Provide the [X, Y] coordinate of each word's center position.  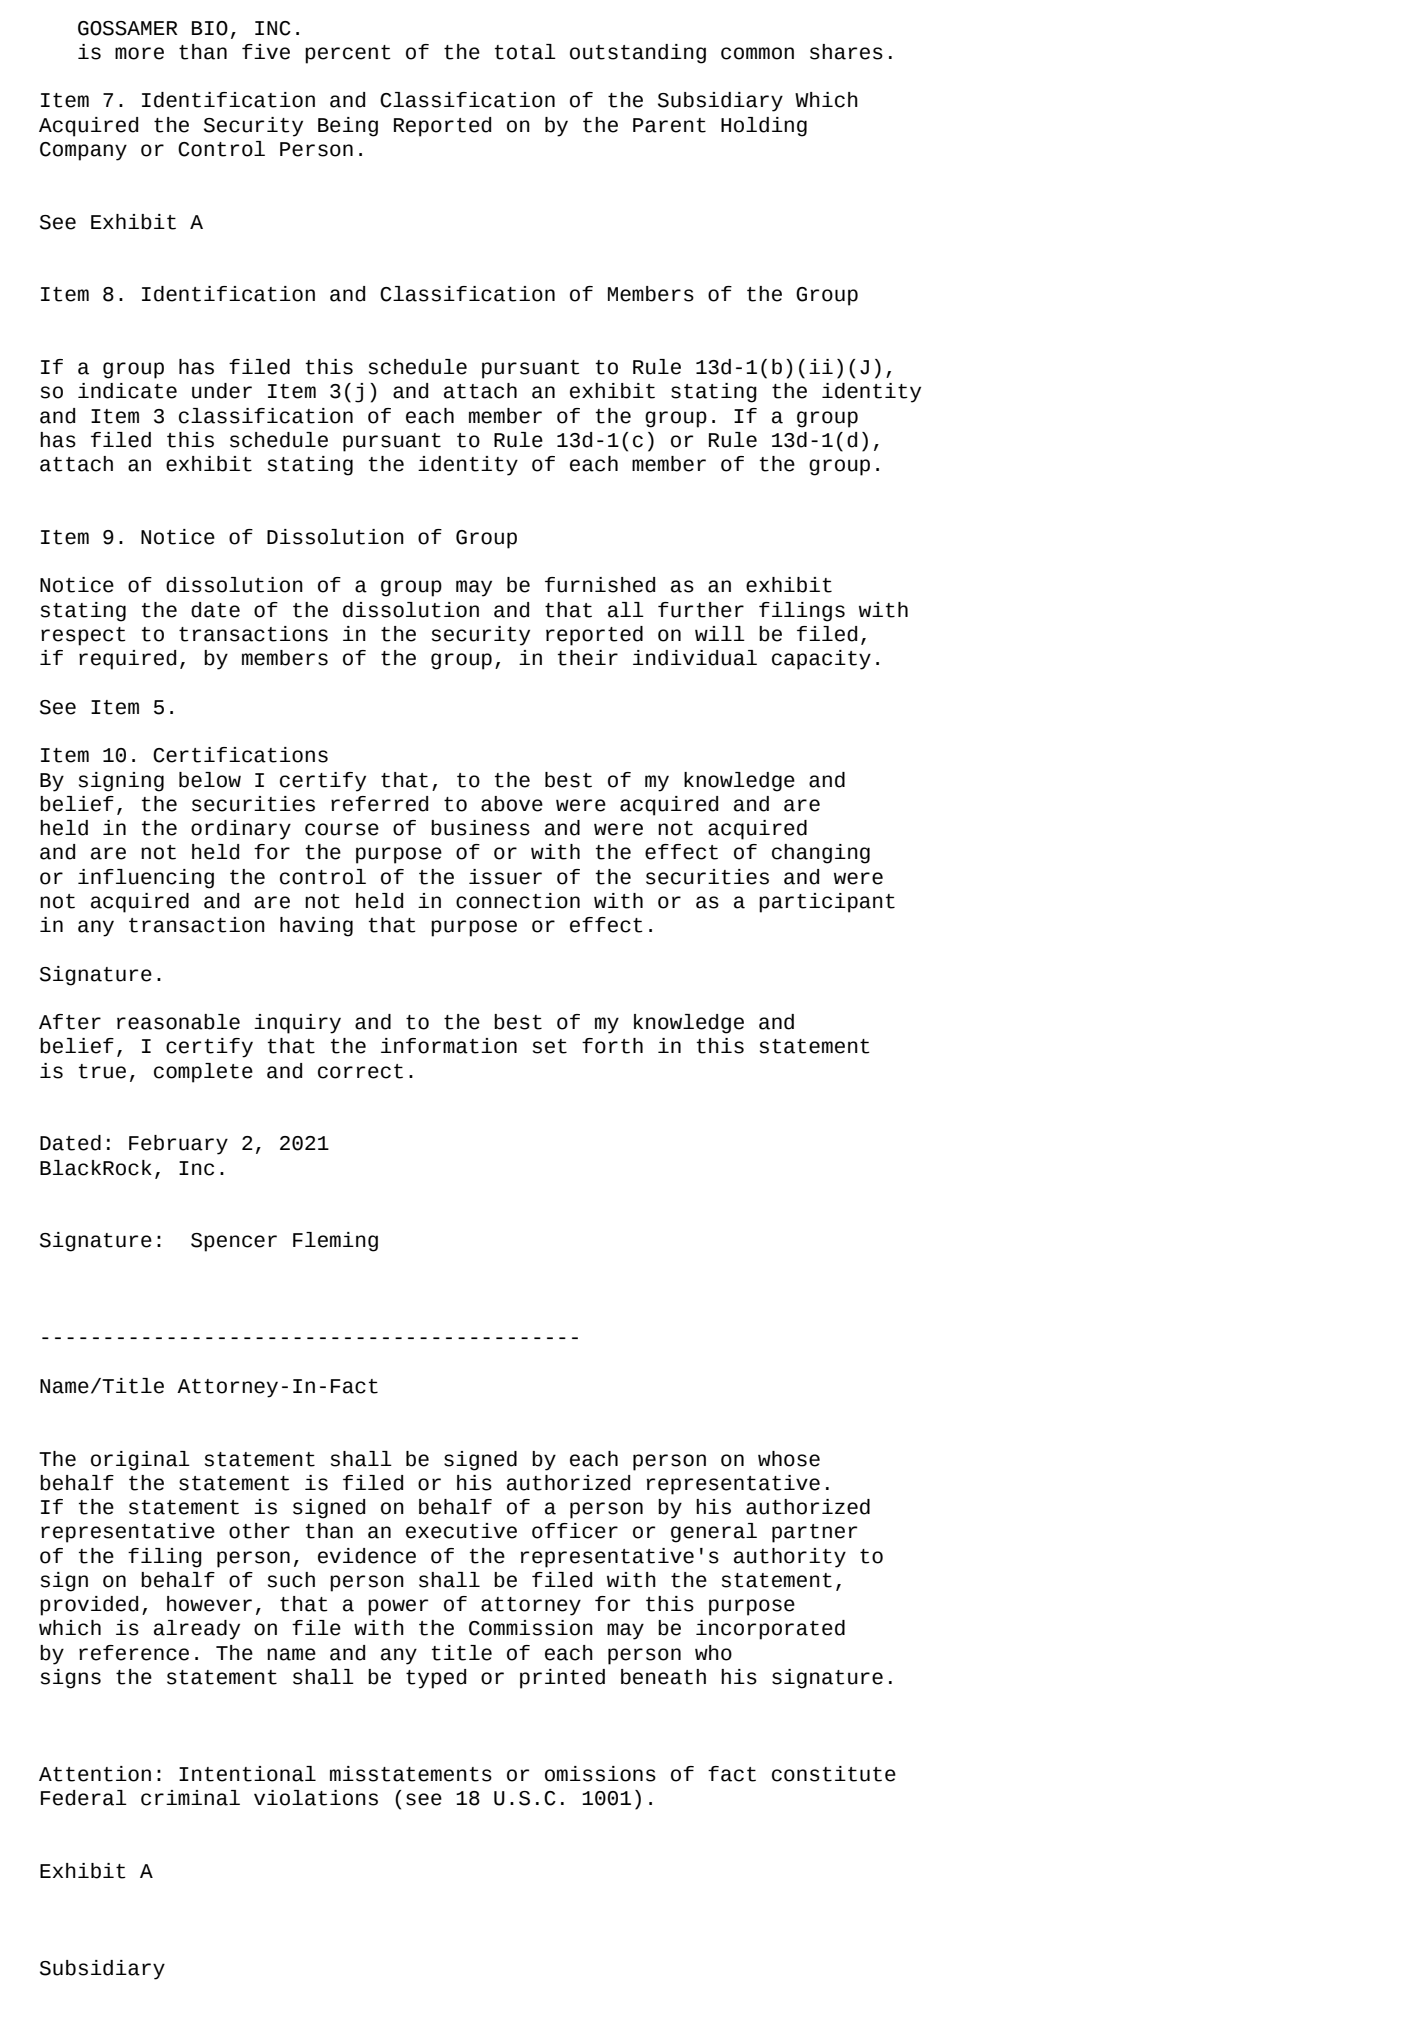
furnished [600, 585]
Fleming [335, 1242]
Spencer [234, 1242]
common [757, 53]
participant [827, 903]
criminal [190, 1798]
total [525, 52]
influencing [146, 879]
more [139, 53]
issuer [505, 877]
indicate [127, 391]
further [701, 610]
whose [789, 1459]
